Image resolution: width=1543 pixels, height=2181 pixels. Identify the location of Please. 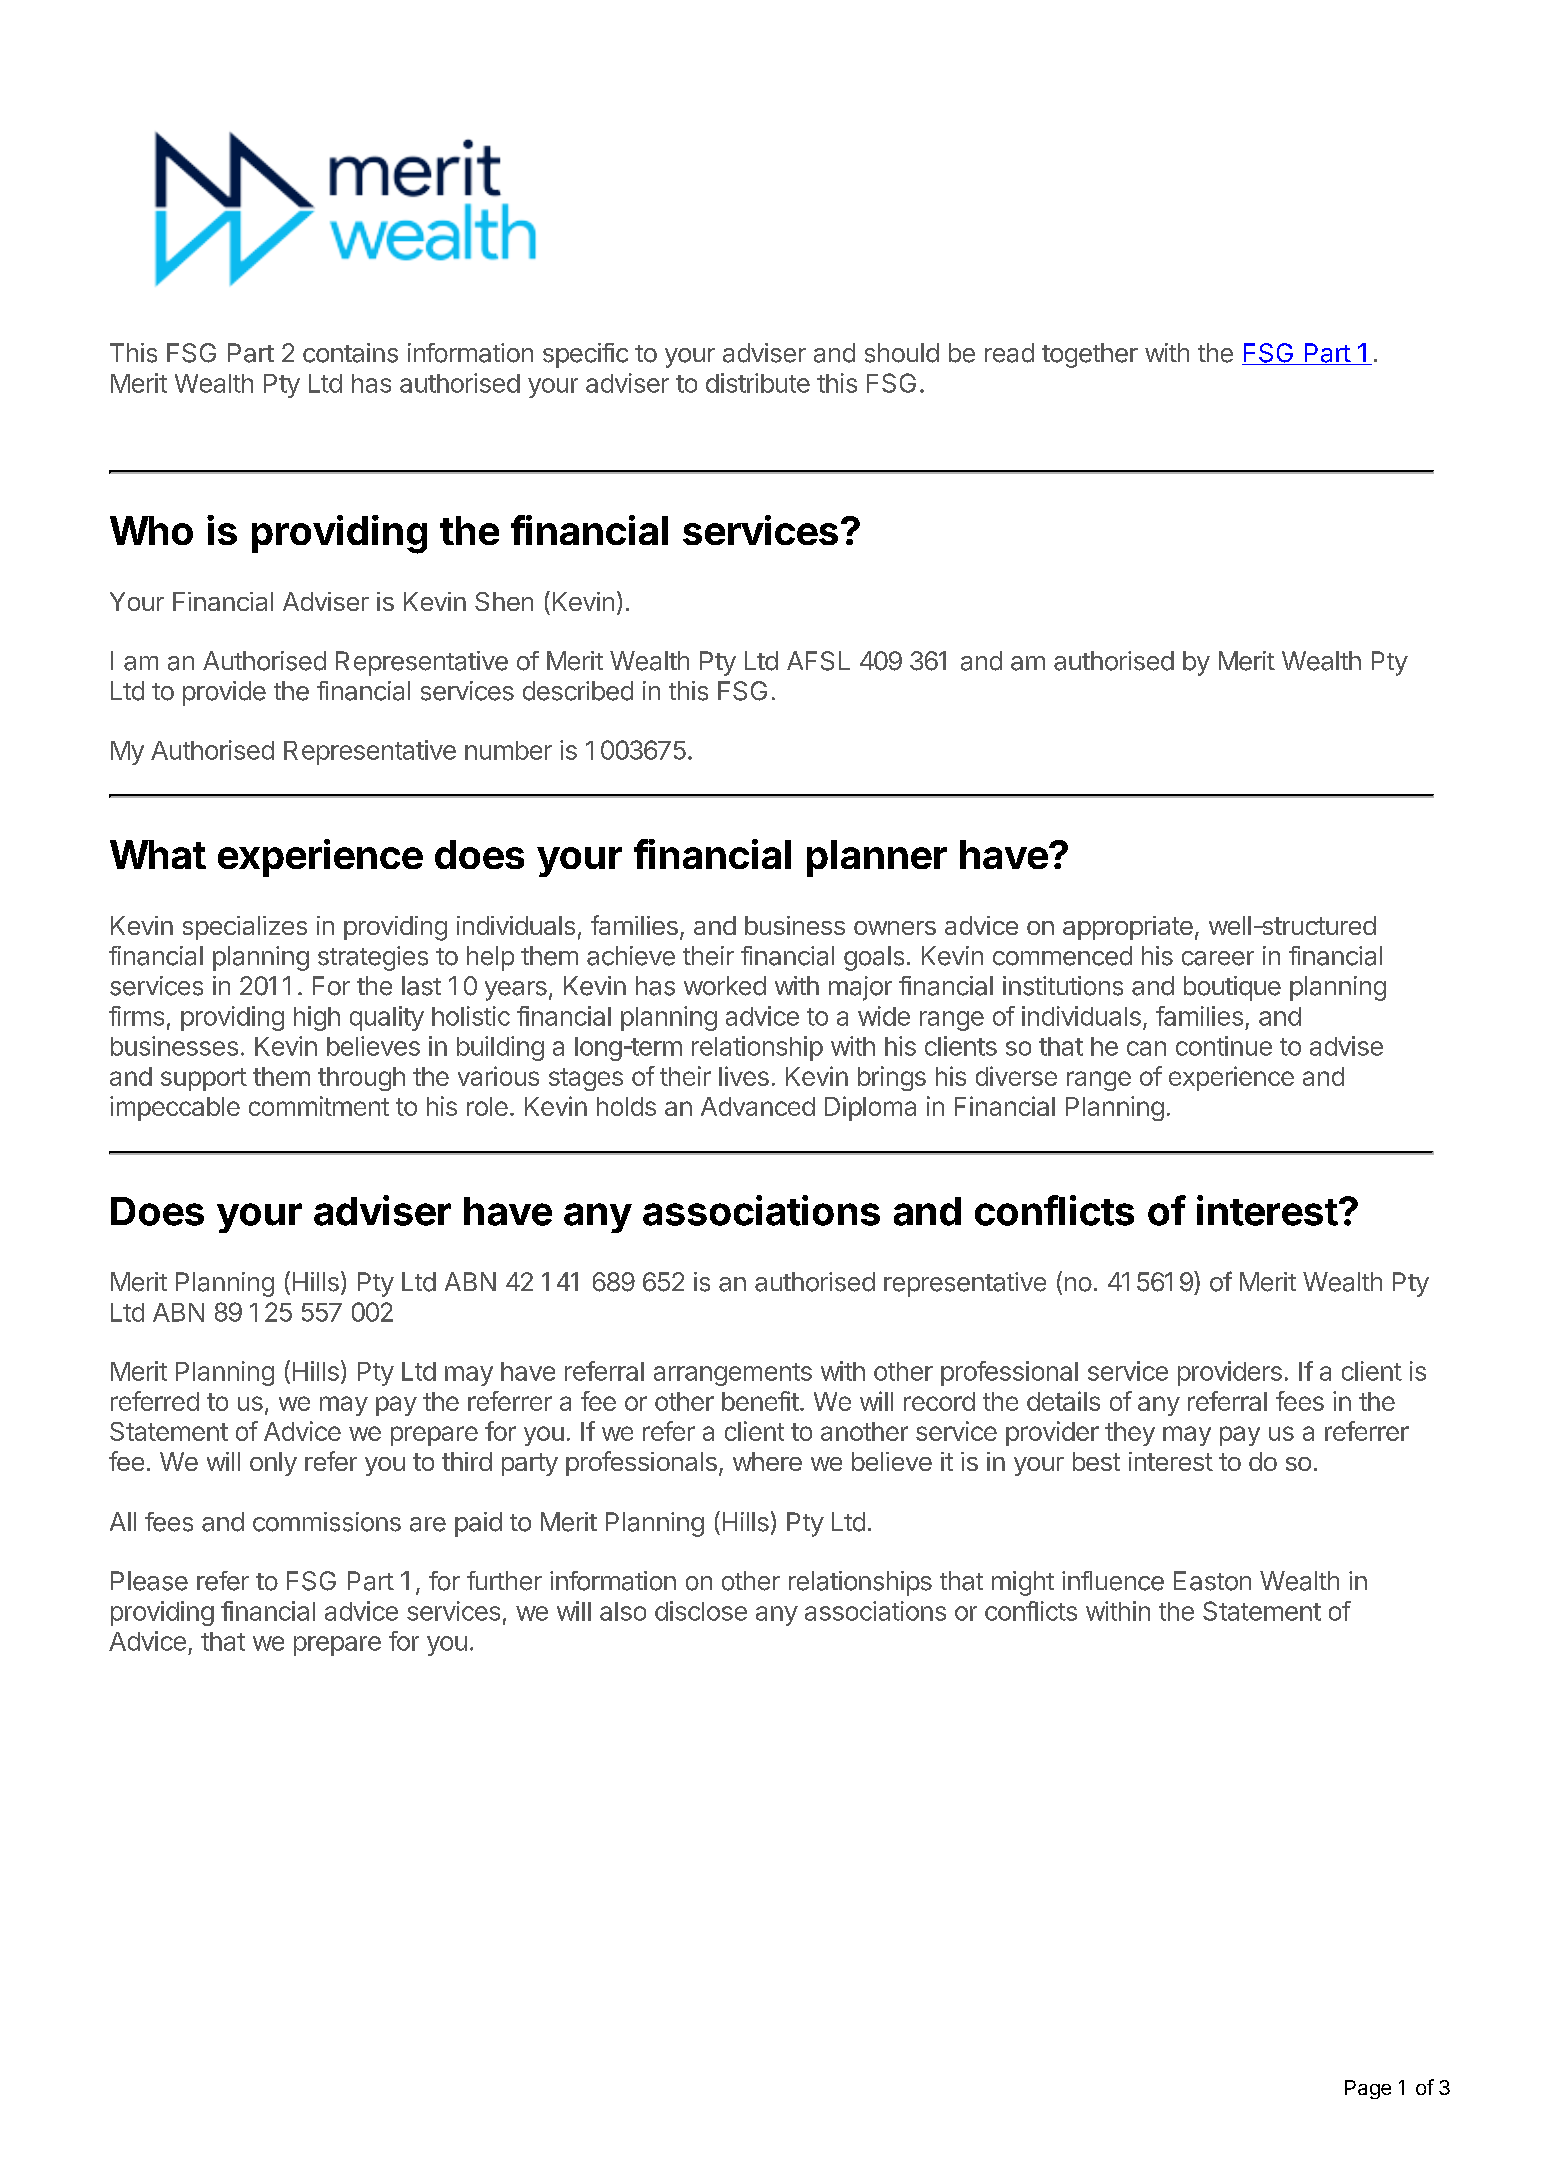
(149, 1581).
